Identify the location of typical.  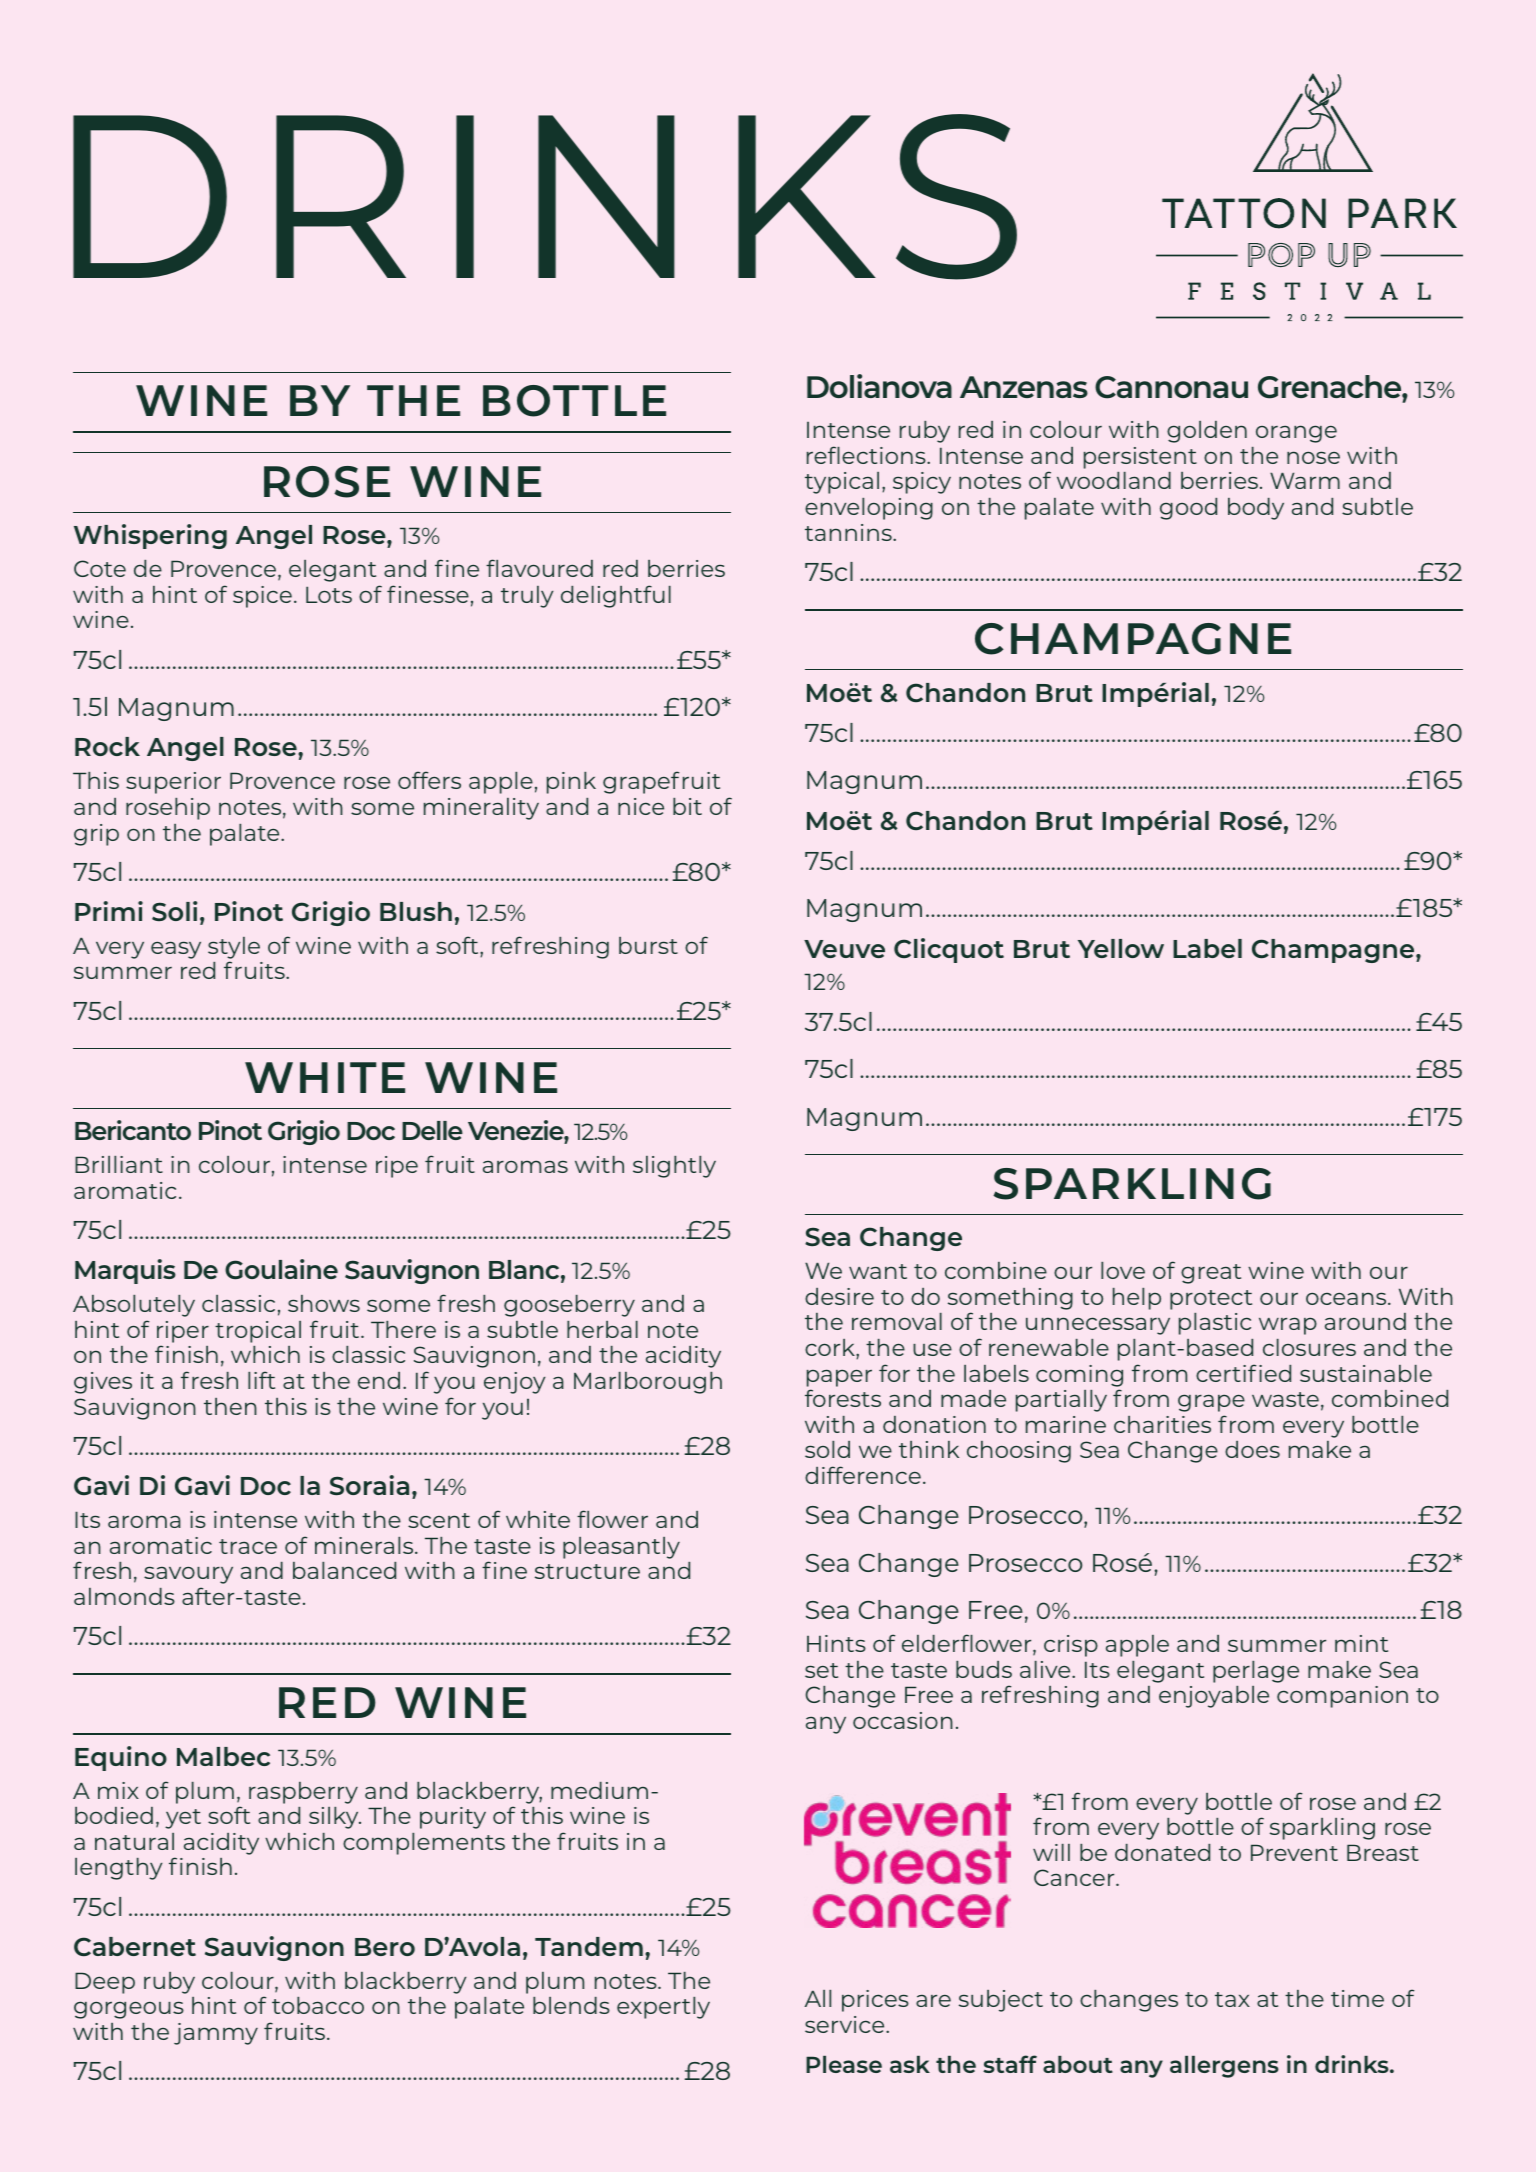
(842, 483).
